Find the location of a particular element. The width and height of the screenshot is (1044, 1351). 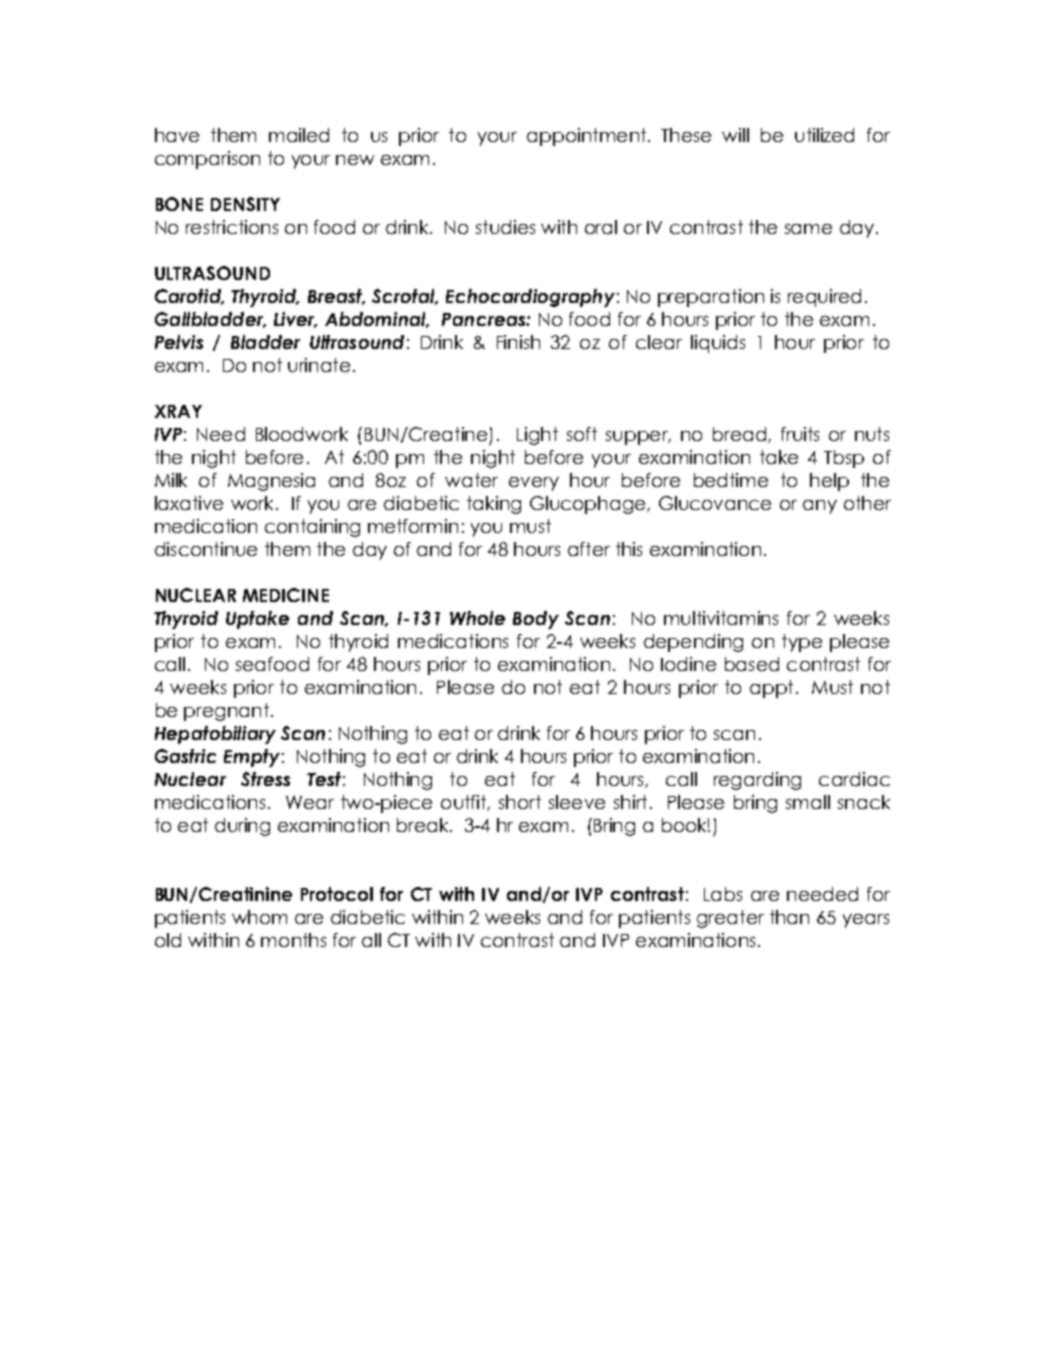

utilized is located at coordinates (824, 135).
